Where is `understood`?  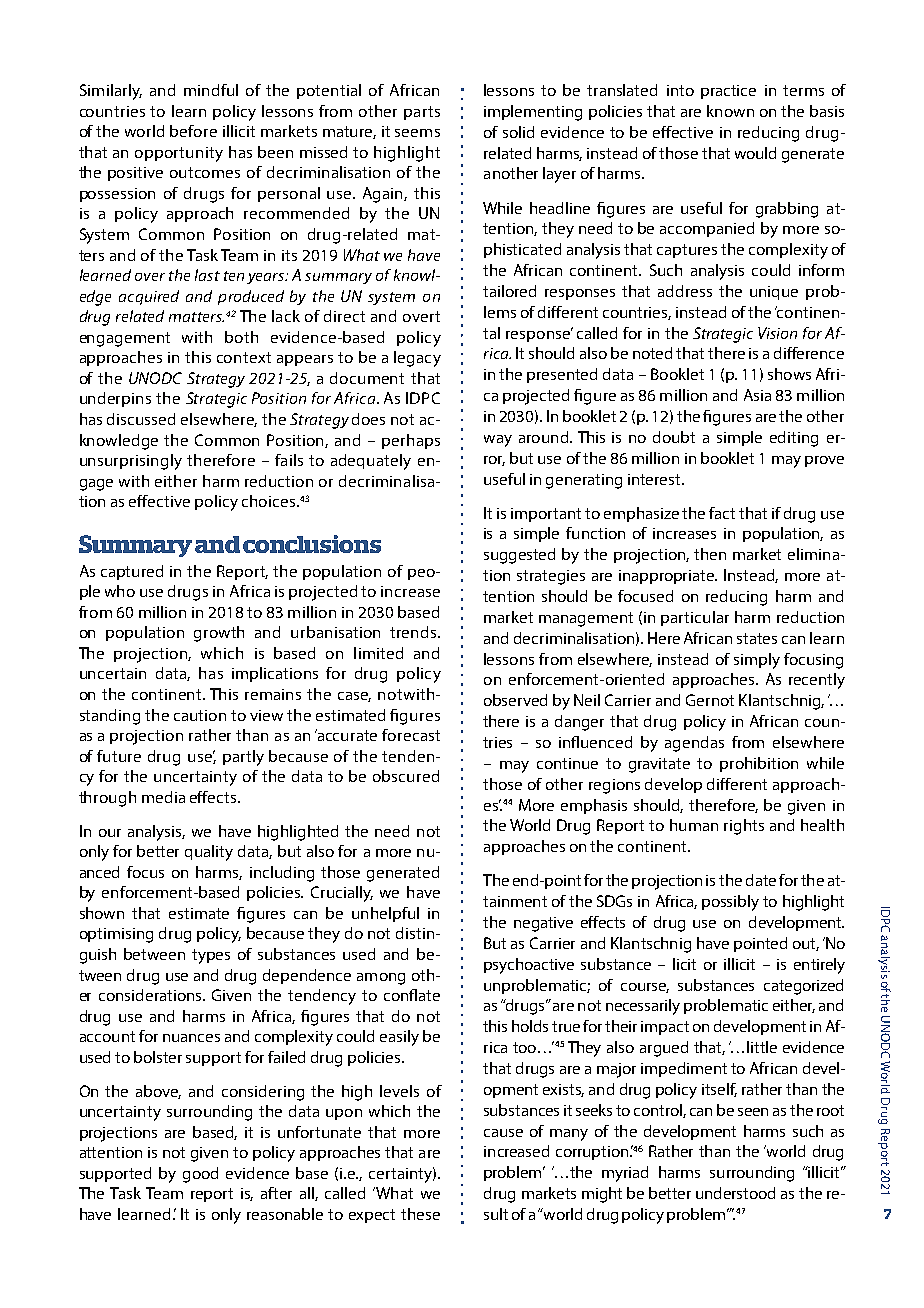
understood is located at coordinates (735, 1193).
